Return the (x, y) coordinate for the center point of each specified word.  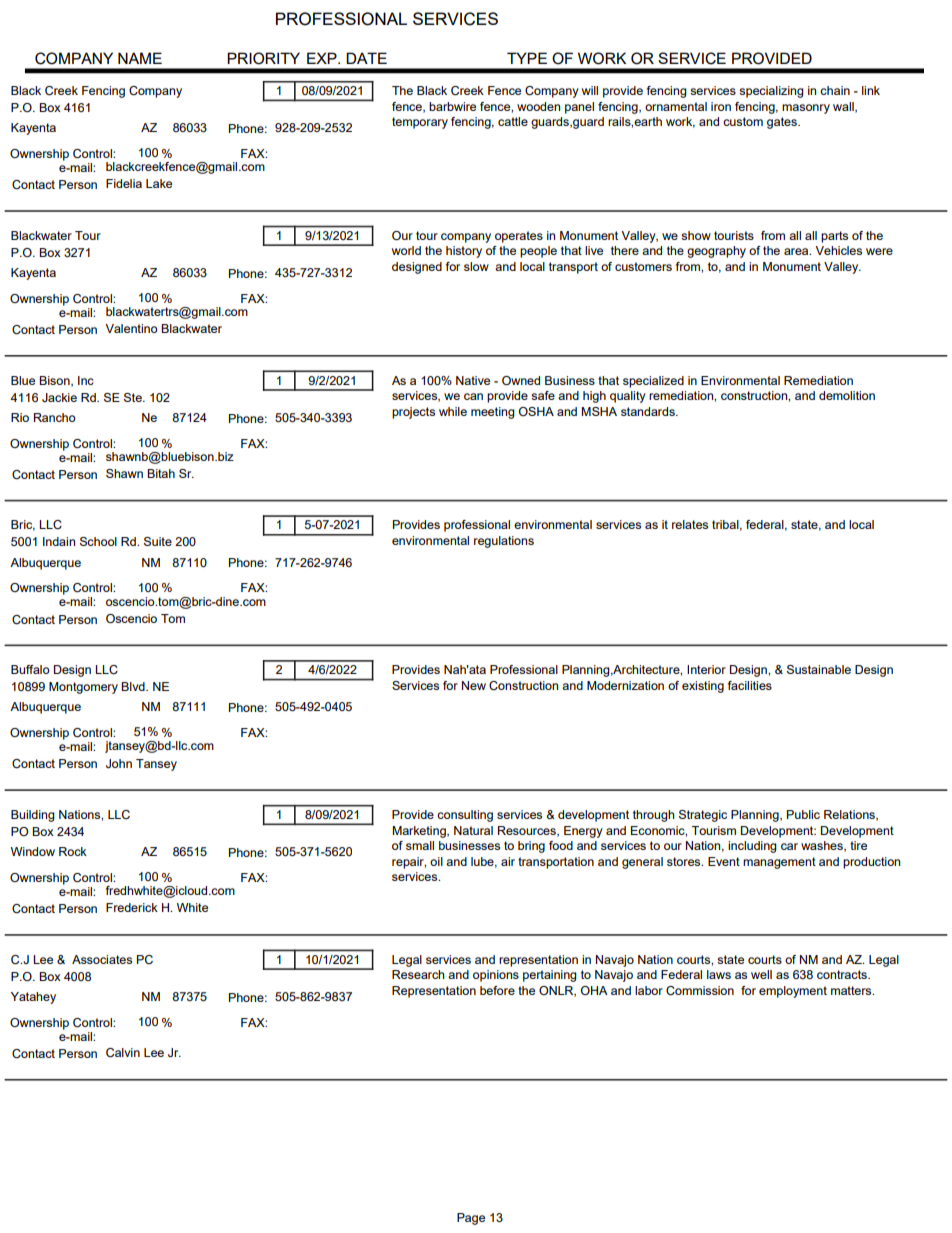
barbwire (452, 106)
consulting (465, 816)
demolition (847, 395)
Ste (134, 397)
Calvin (123, 1053)
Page (471, 1219)
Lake (159, 183)
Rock (73, 851)
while (453, 411)
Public (803, 814)
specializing (771, 92)
